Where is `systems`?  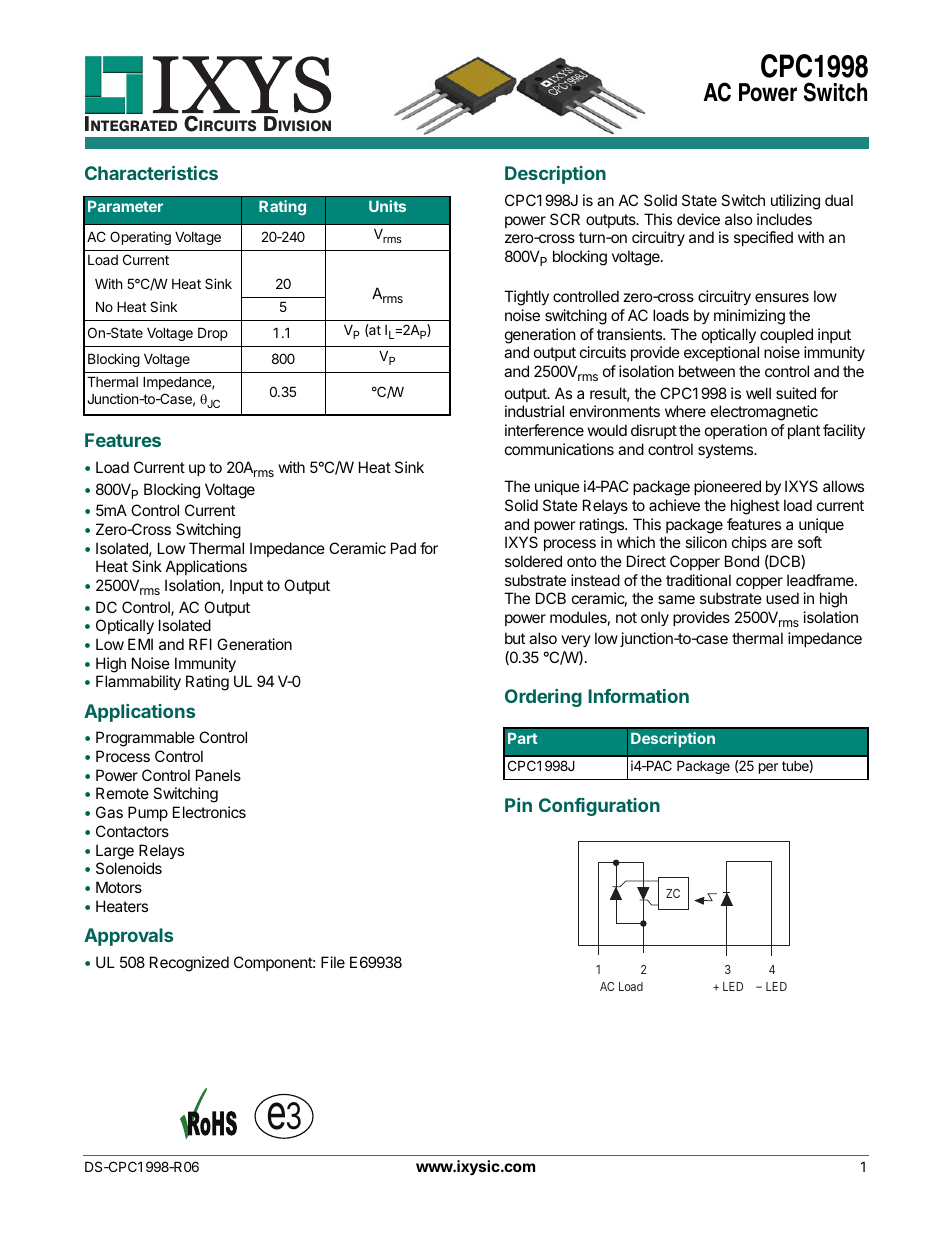 systems is located at coordinates (727, 451).
